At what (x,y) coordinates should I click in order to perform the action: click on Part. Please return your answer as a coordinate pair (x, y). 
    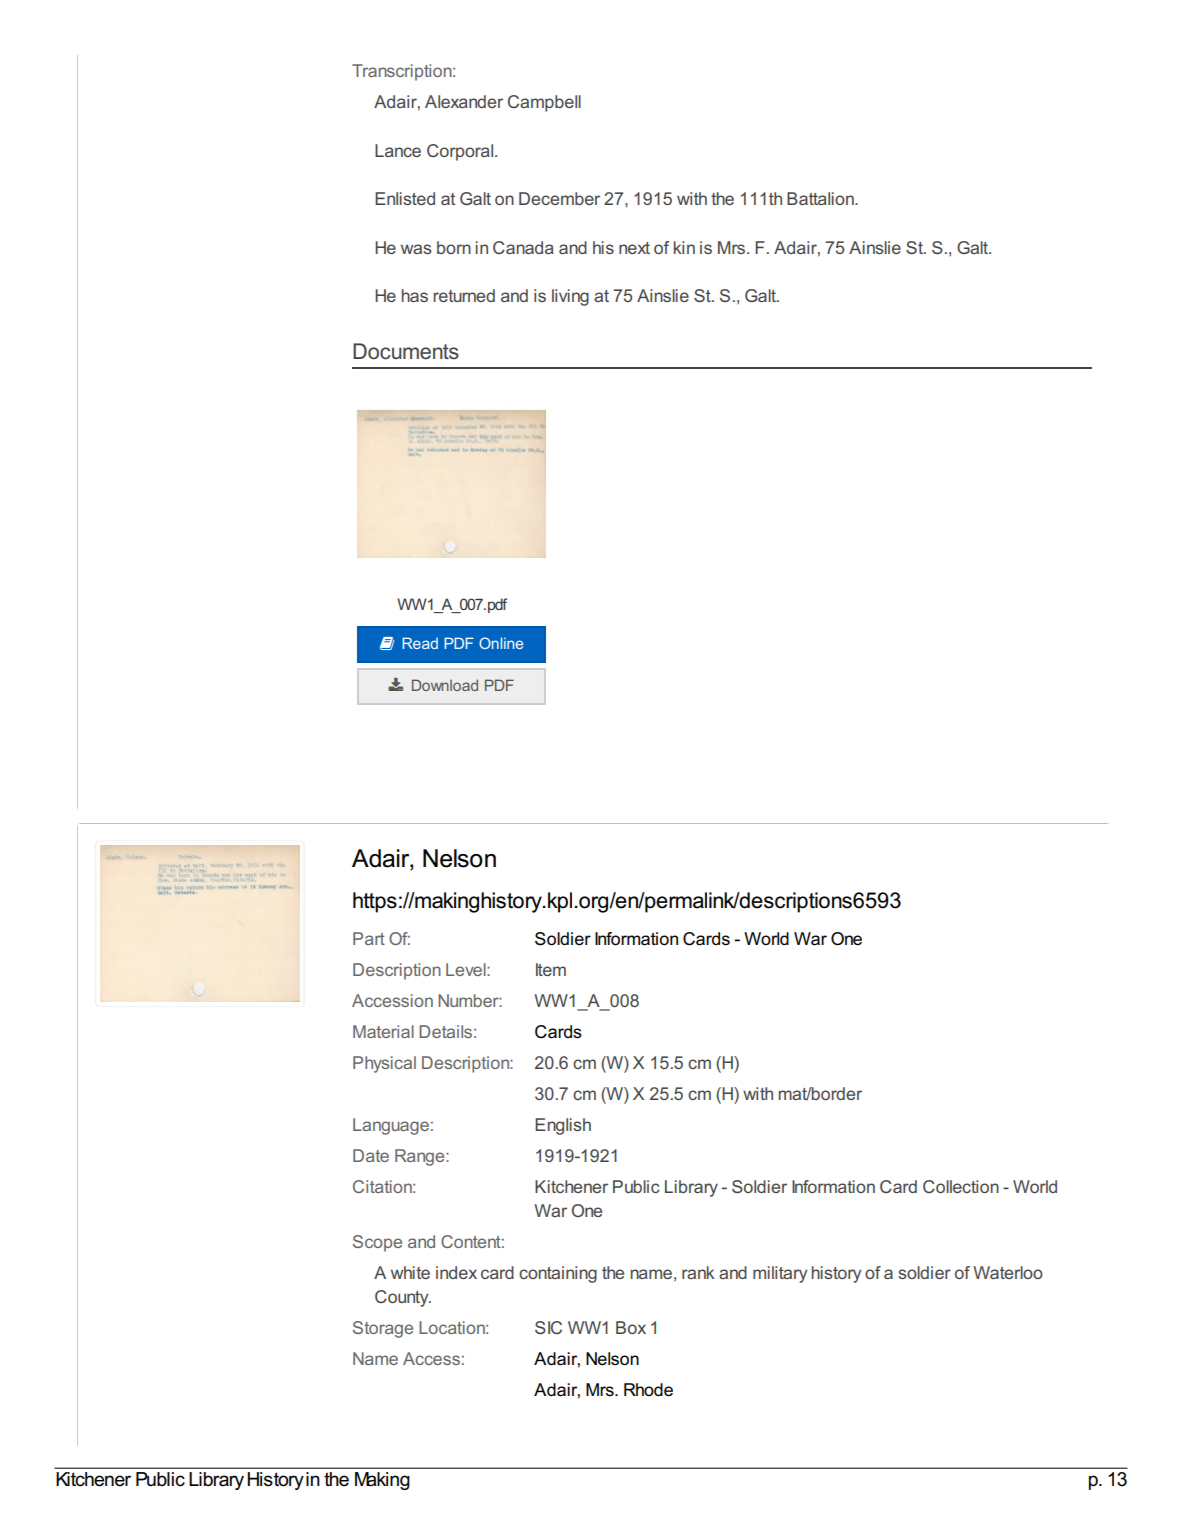
    Looking at the image, I should click on (369, 938).
